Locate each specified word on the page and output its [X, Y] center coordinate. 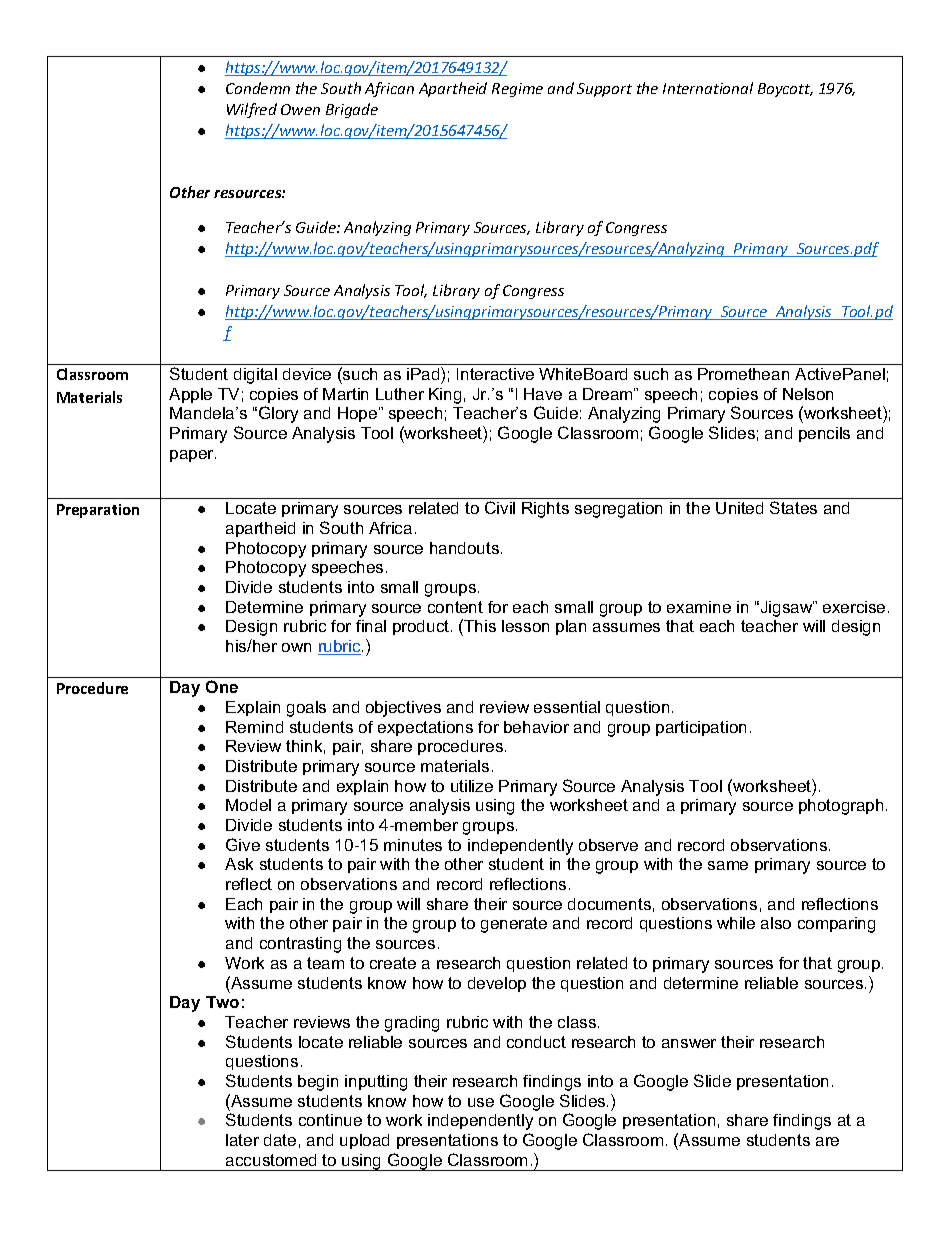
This [479, 625]
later [242, 1140]
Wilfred [252, 110]
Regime [517, 90]
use [481, 1102]
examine [699, 607]
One [222, 686]
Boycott [785, 90]
